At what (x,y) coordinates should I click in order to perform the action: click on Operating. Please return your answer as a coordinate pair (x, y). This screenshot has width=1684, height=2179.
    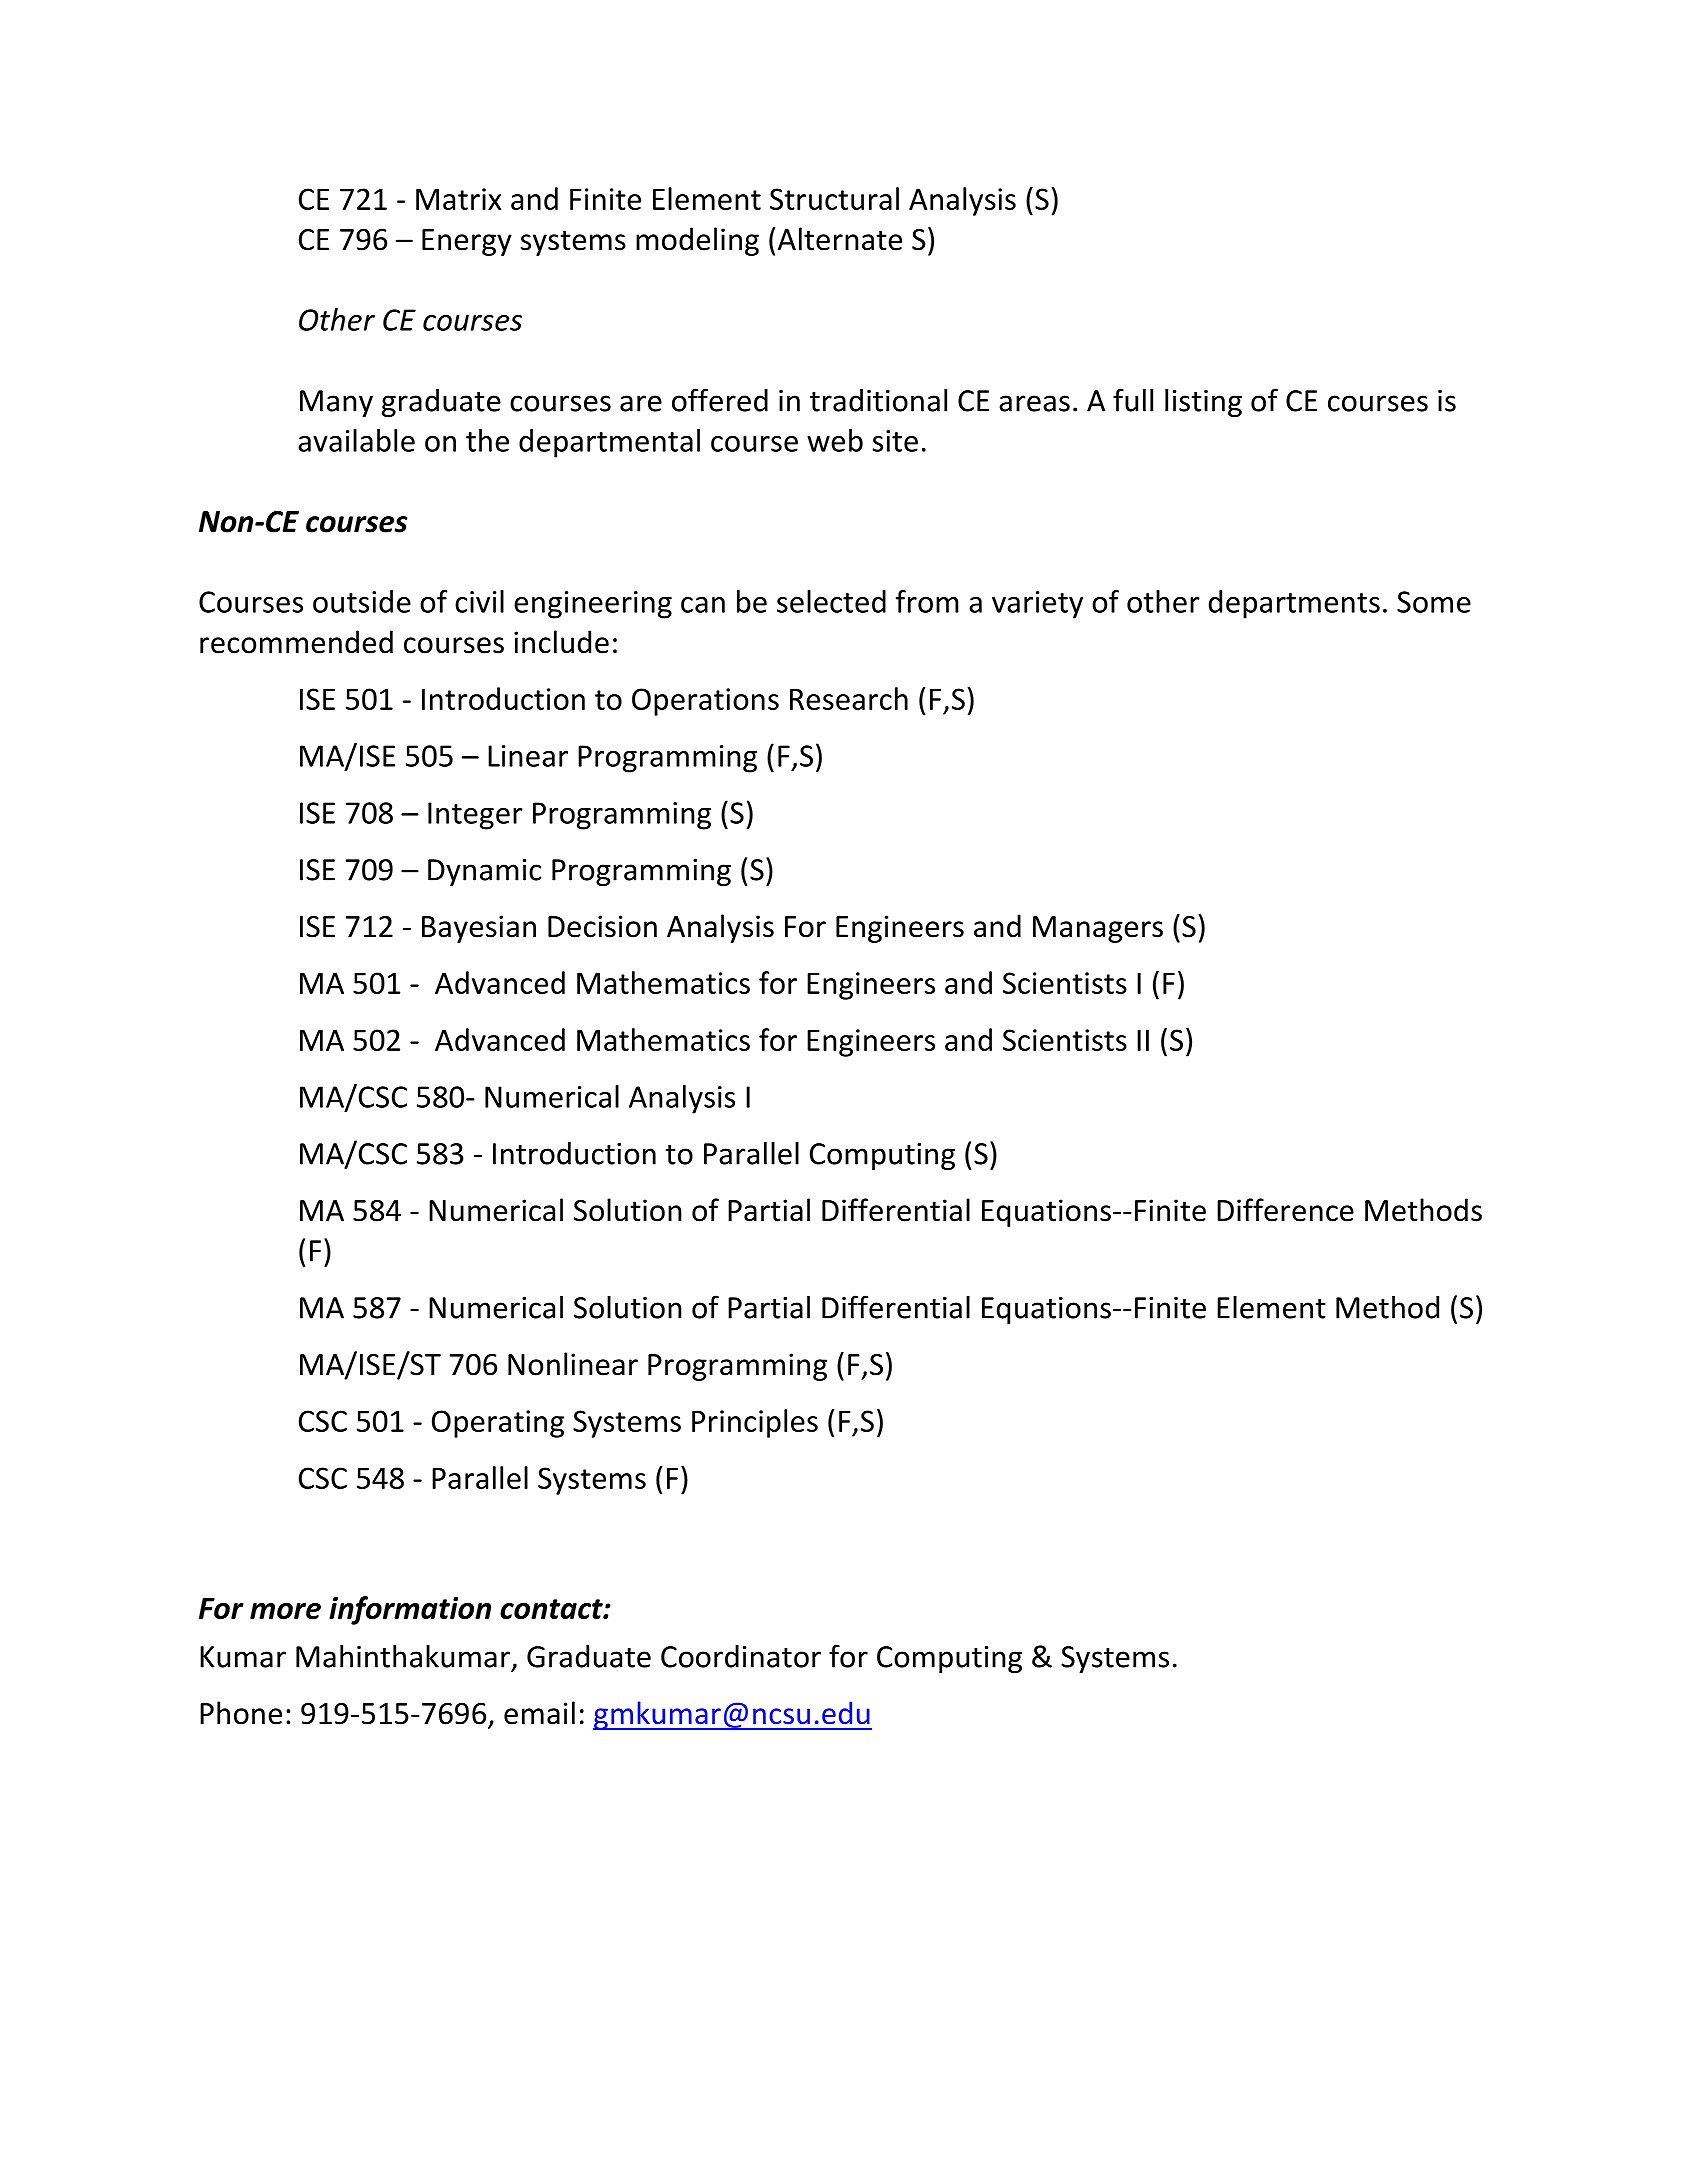
    Looking at the image, I should click on (498, 1424).
